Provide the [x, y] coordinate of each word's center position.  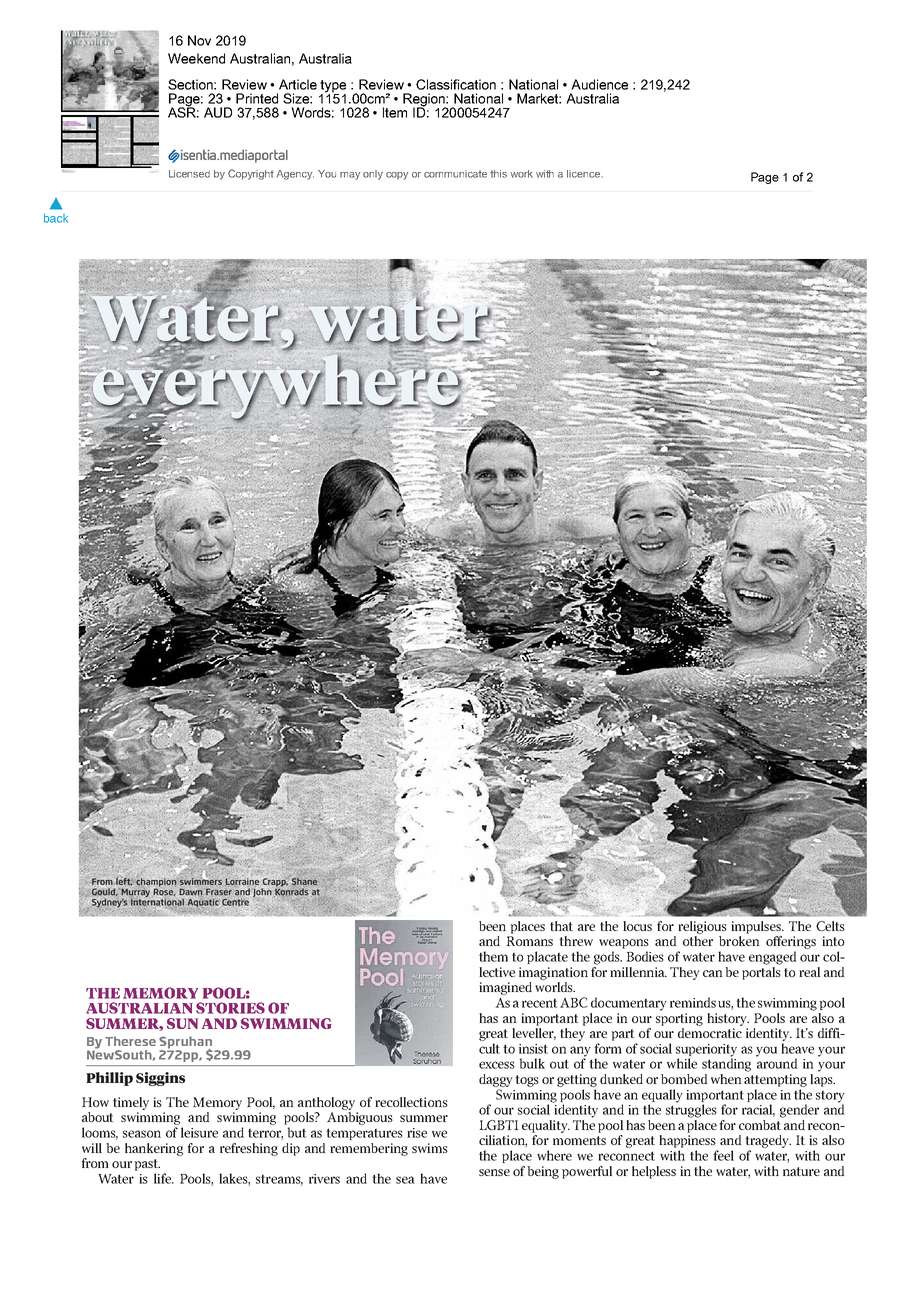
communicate [455, 174]
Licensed [189, 174]
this [498, 174]
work [521, 174]
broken [739, 941]
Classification [456, 84]
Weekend [196, 58]
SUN [182, 1023]
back [56, 218]
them [493, 956]
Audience [599, 84]
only [373, 175]
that [561, 926]
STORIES [230, 1008]
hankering [154, 1149]
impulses [757, 927]
